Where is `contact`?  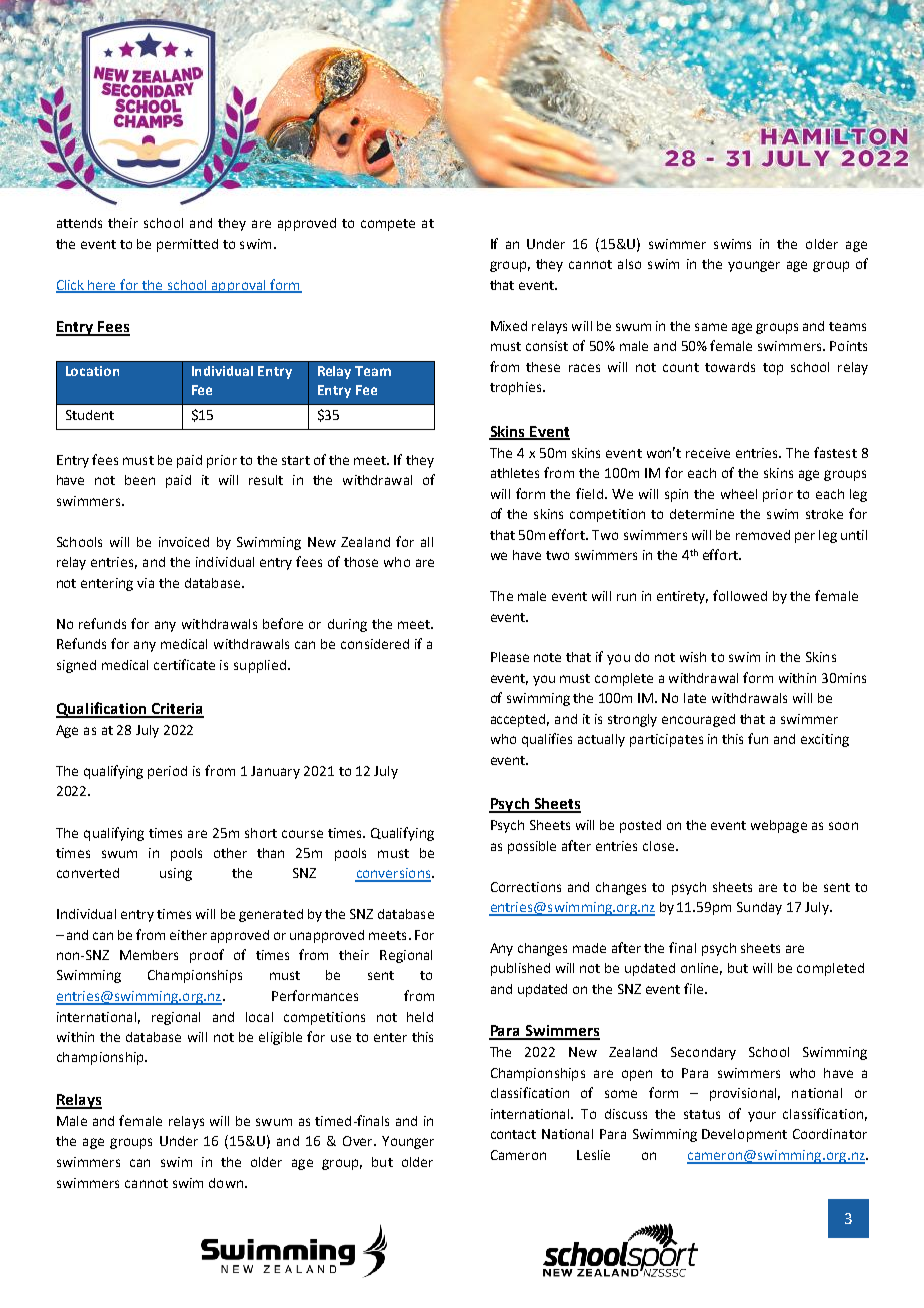
contact is located at coordinates (513, 1134).
